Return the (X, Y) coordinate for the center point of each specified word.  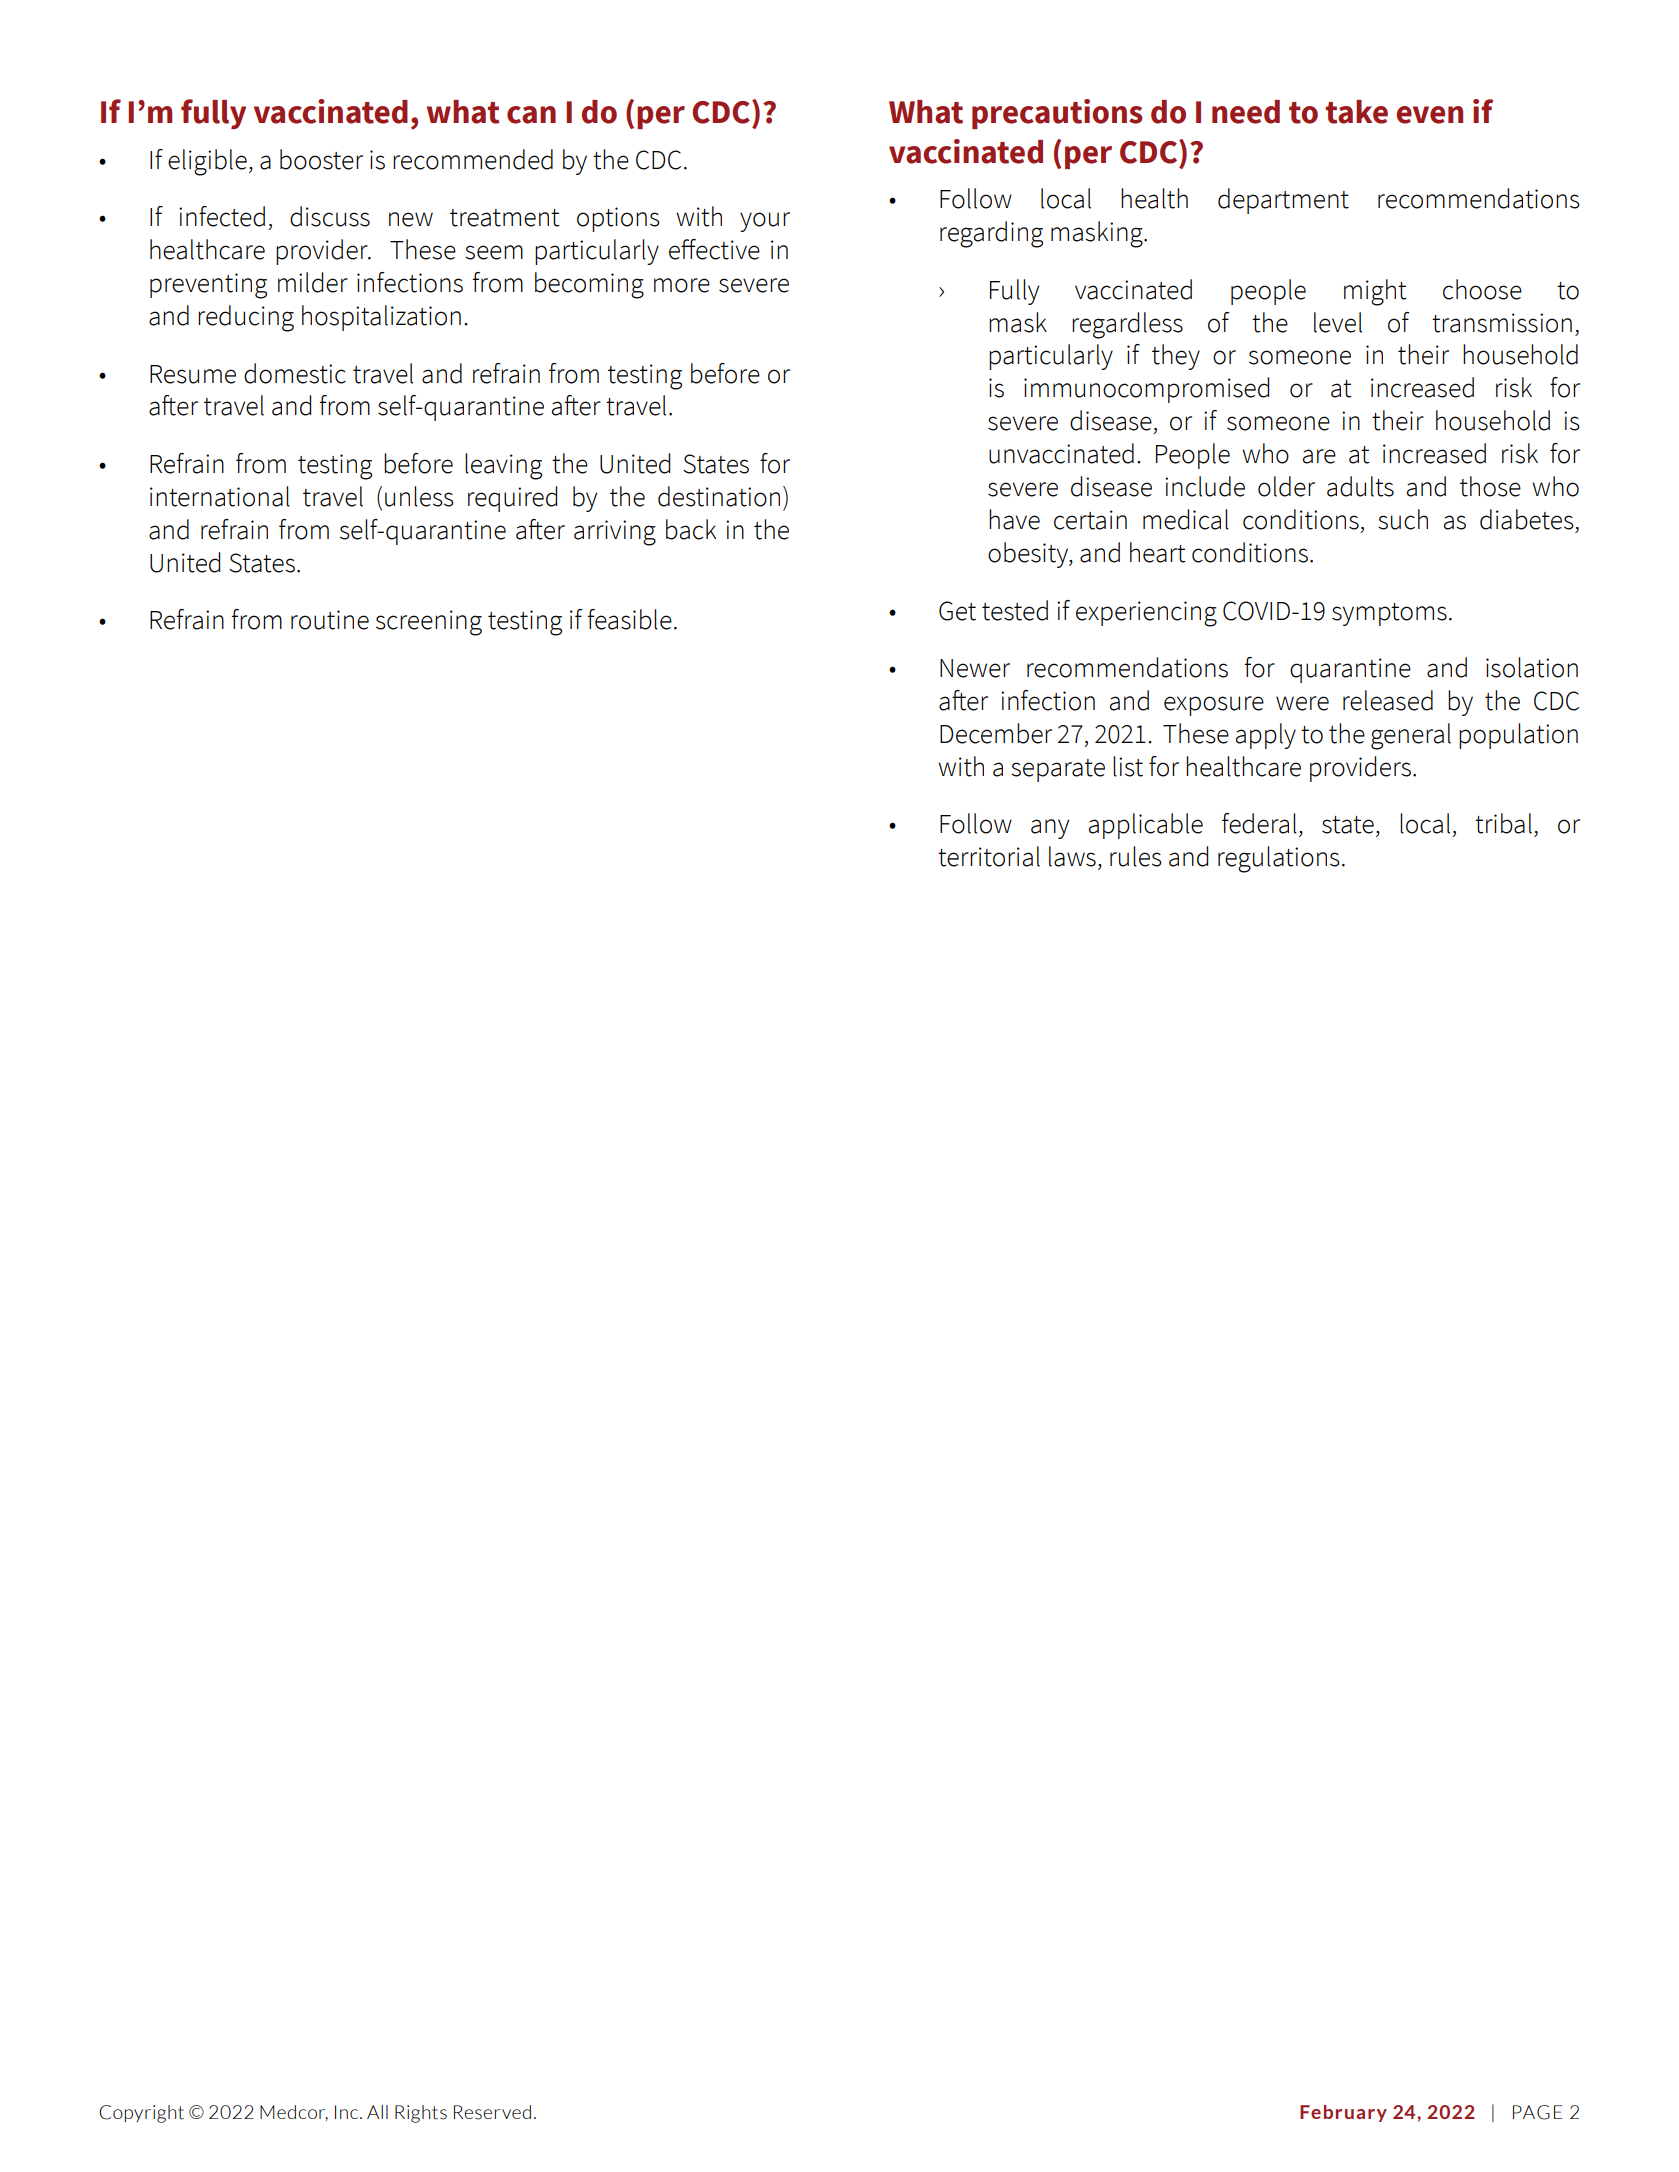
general (1411, 736)
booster (321, 159)
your (765, 222)
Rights (421, 2114)
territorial (989, 856)
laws (1072, 856)
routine (330, 620)
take (1357, 112)
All (377, 2112)
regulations (1279, 859)
